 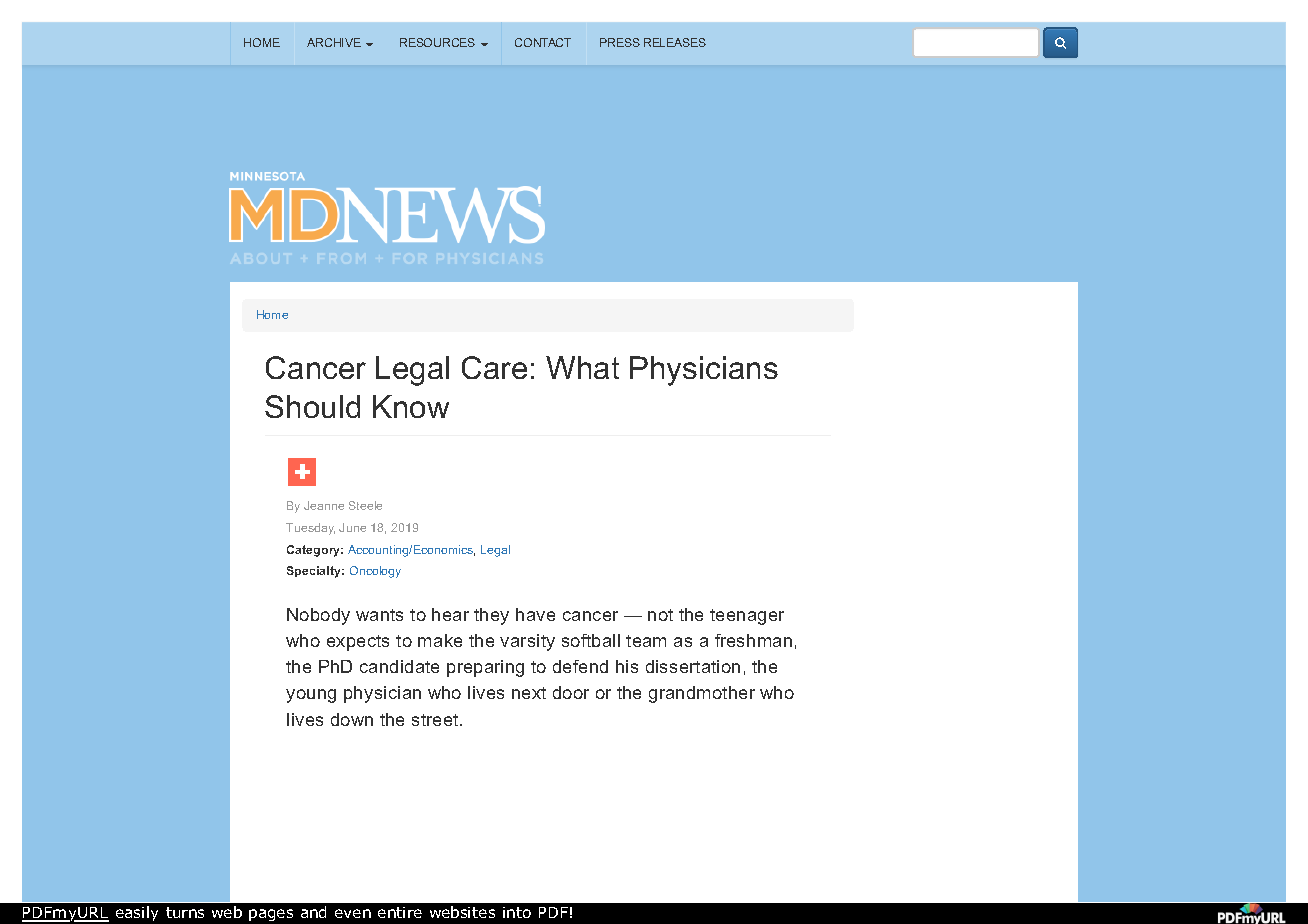 I want to click on websites, so click(x=462, y=912).
